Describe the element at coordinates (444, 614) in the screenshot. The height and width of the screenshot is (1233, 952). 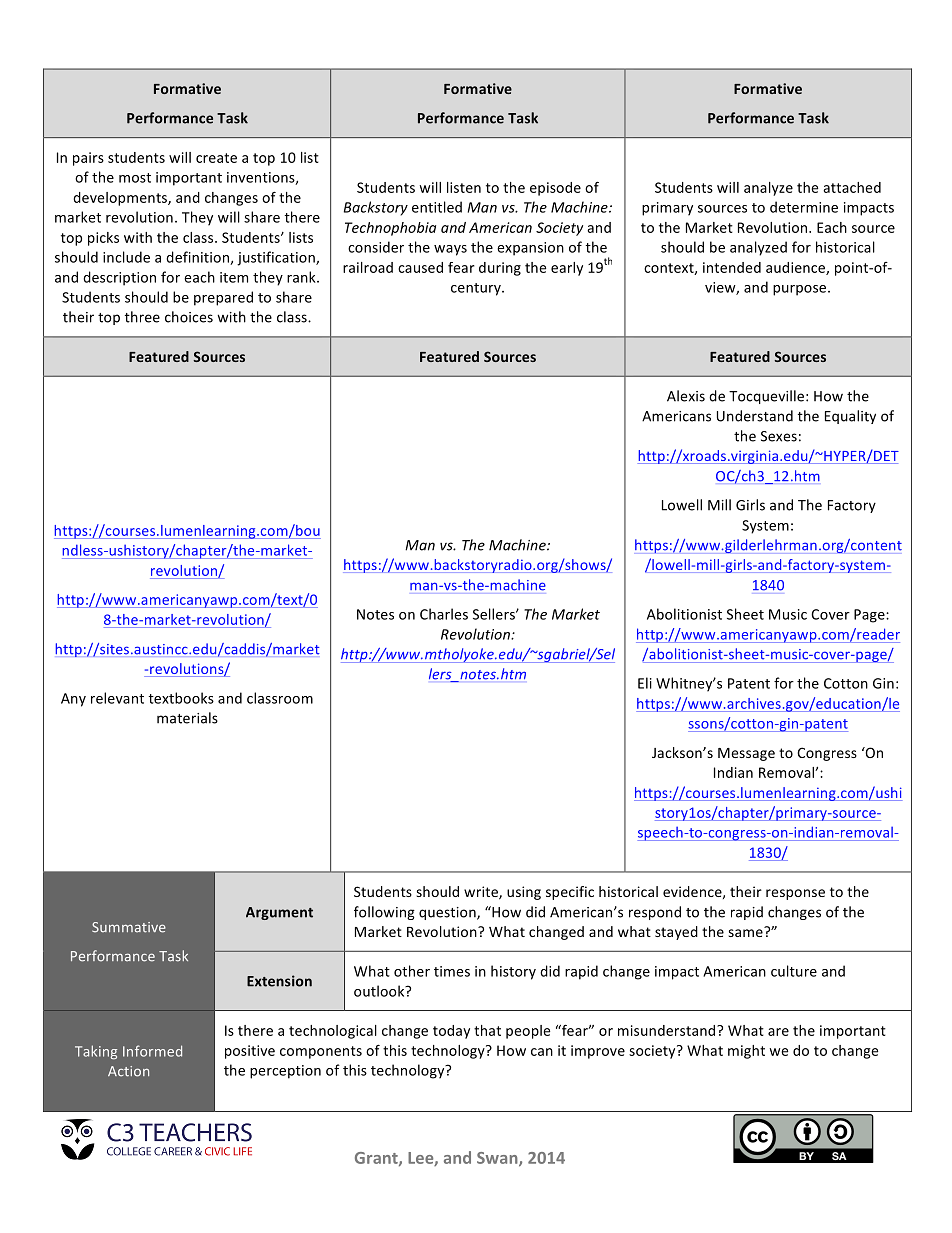
I see `Charles` at that location.
